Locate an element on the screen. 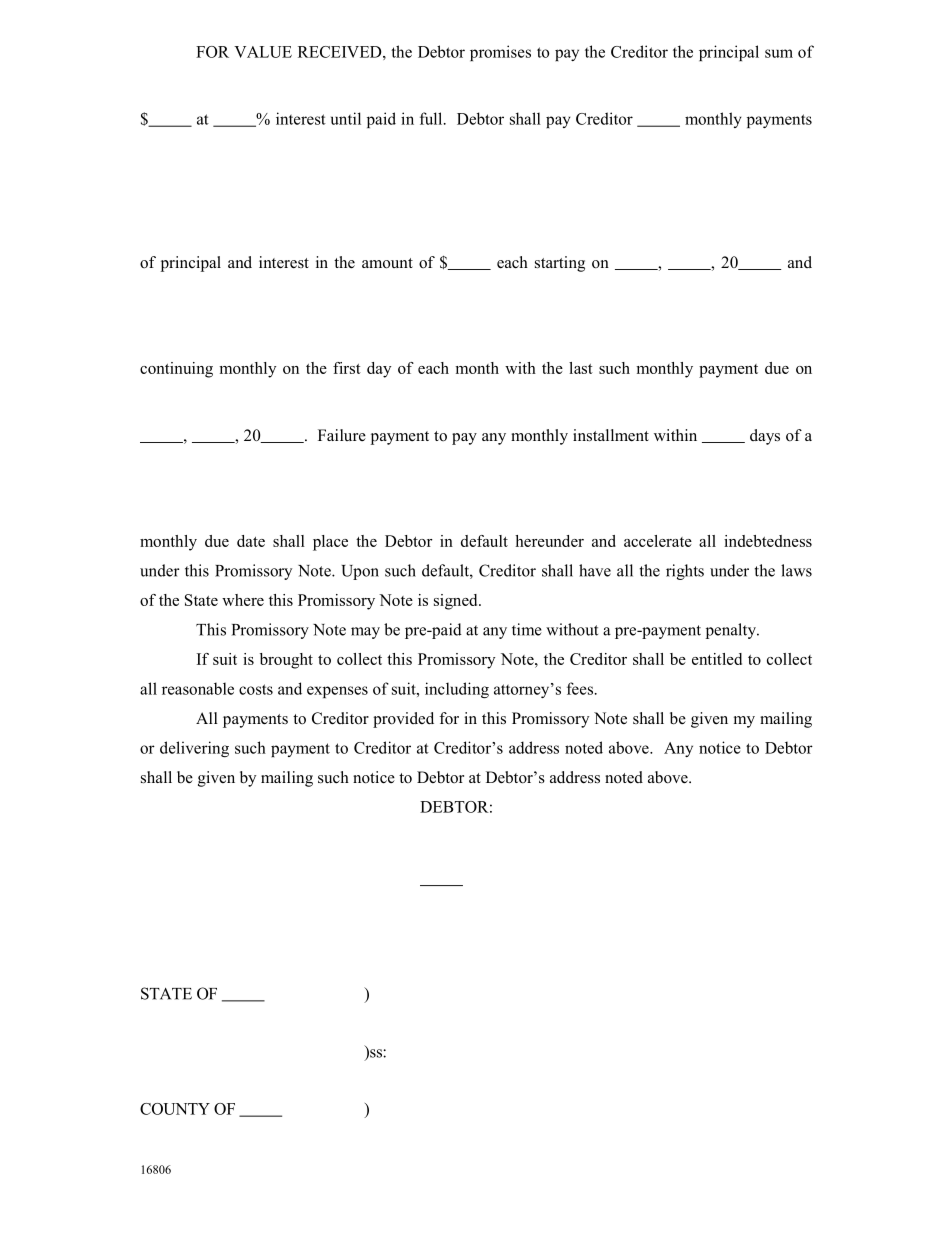  fees is located at coordinates (580, 688).
